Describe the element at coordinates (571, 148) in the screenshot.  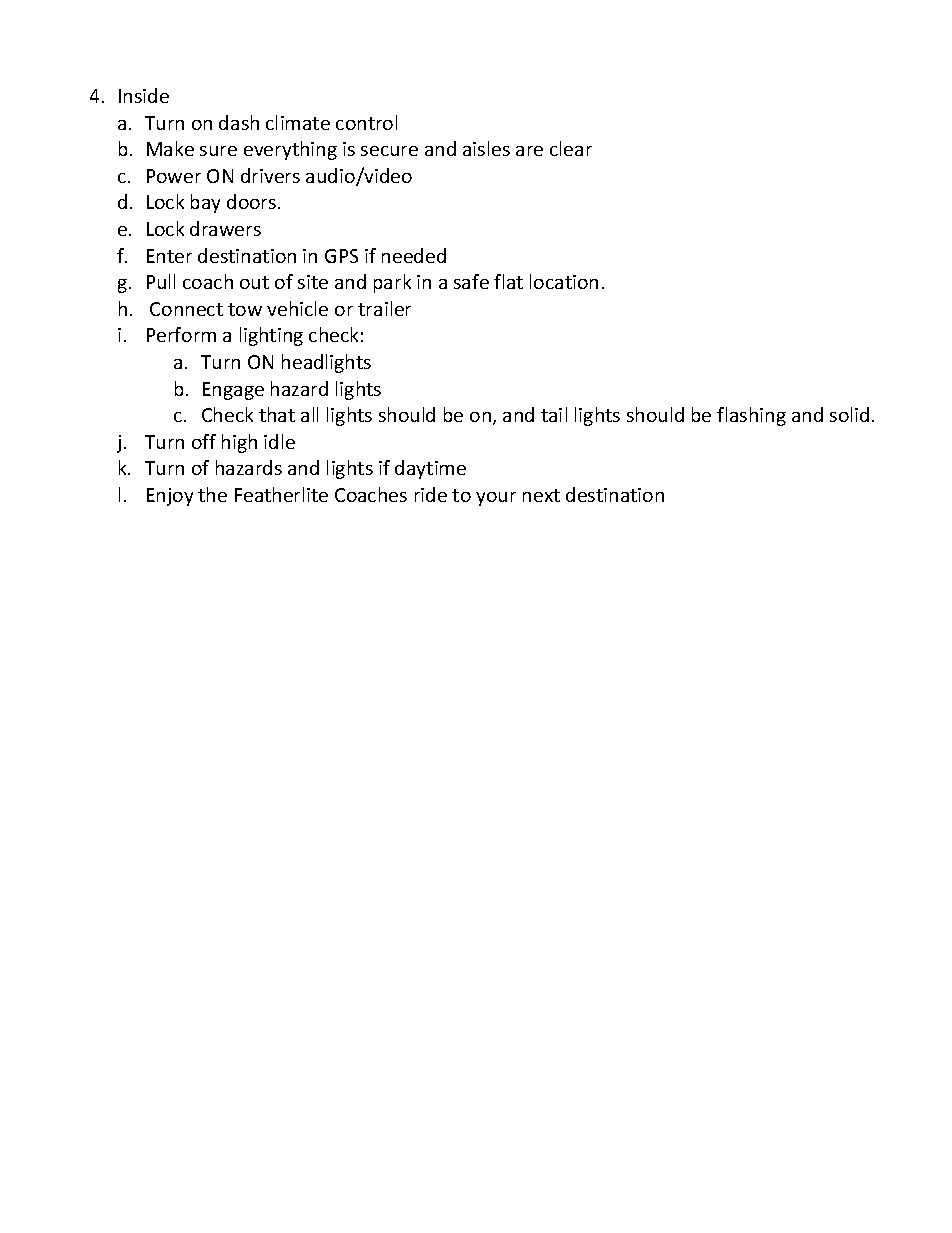
I see `clear` at that location.
